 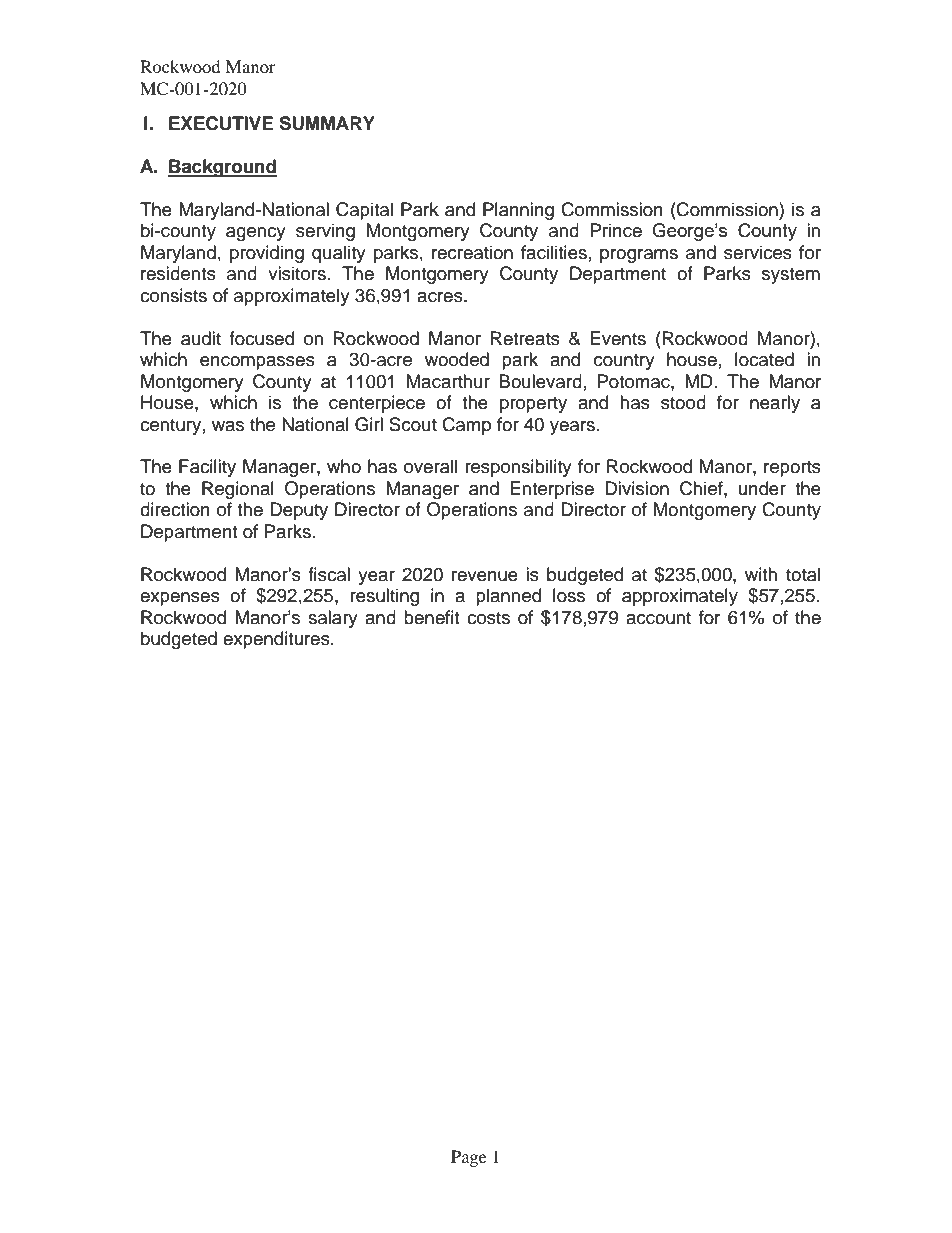 I want to click on costs, so click(x=488, y=618).
